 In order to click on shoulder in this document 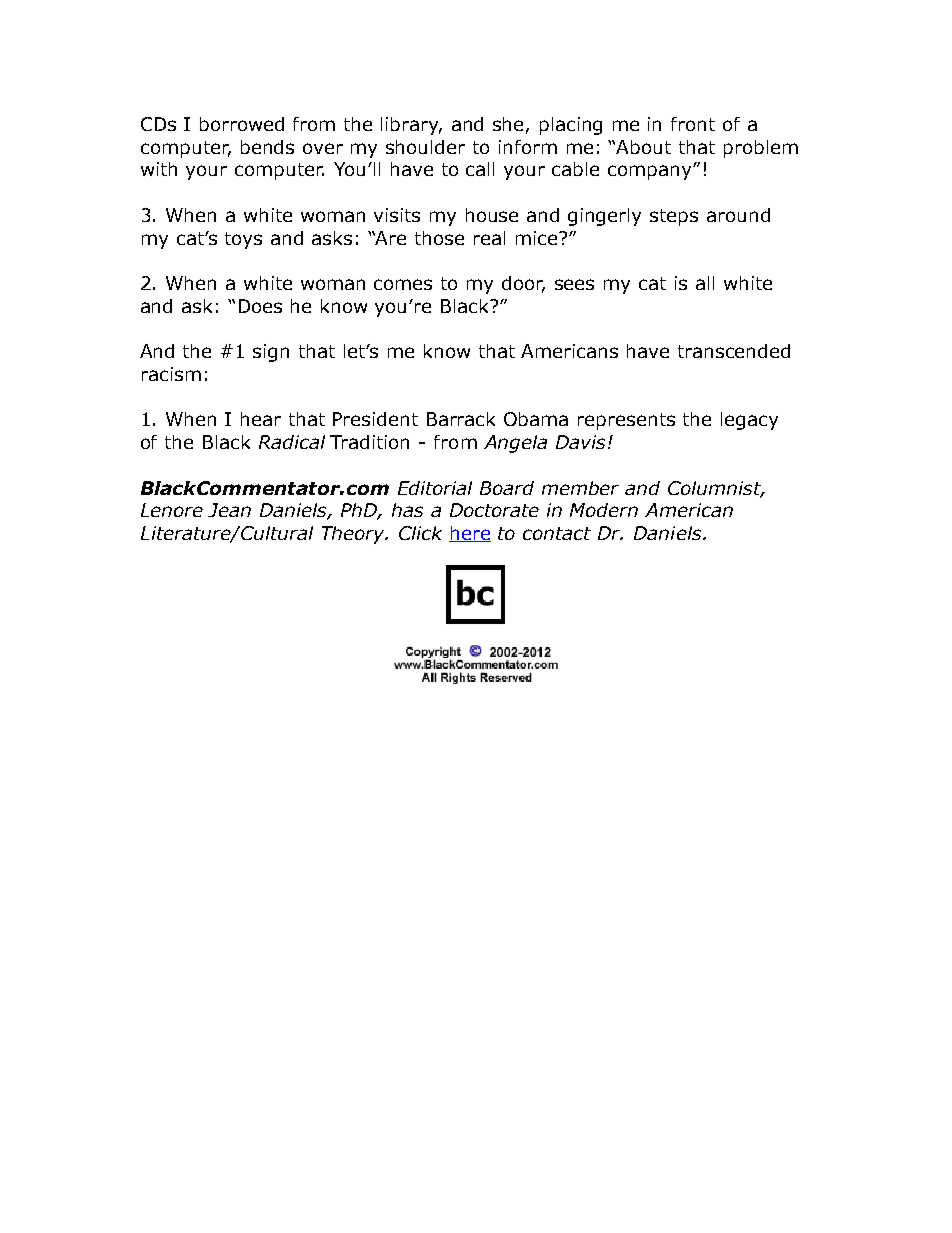, I will do `click(425, 147)`.
